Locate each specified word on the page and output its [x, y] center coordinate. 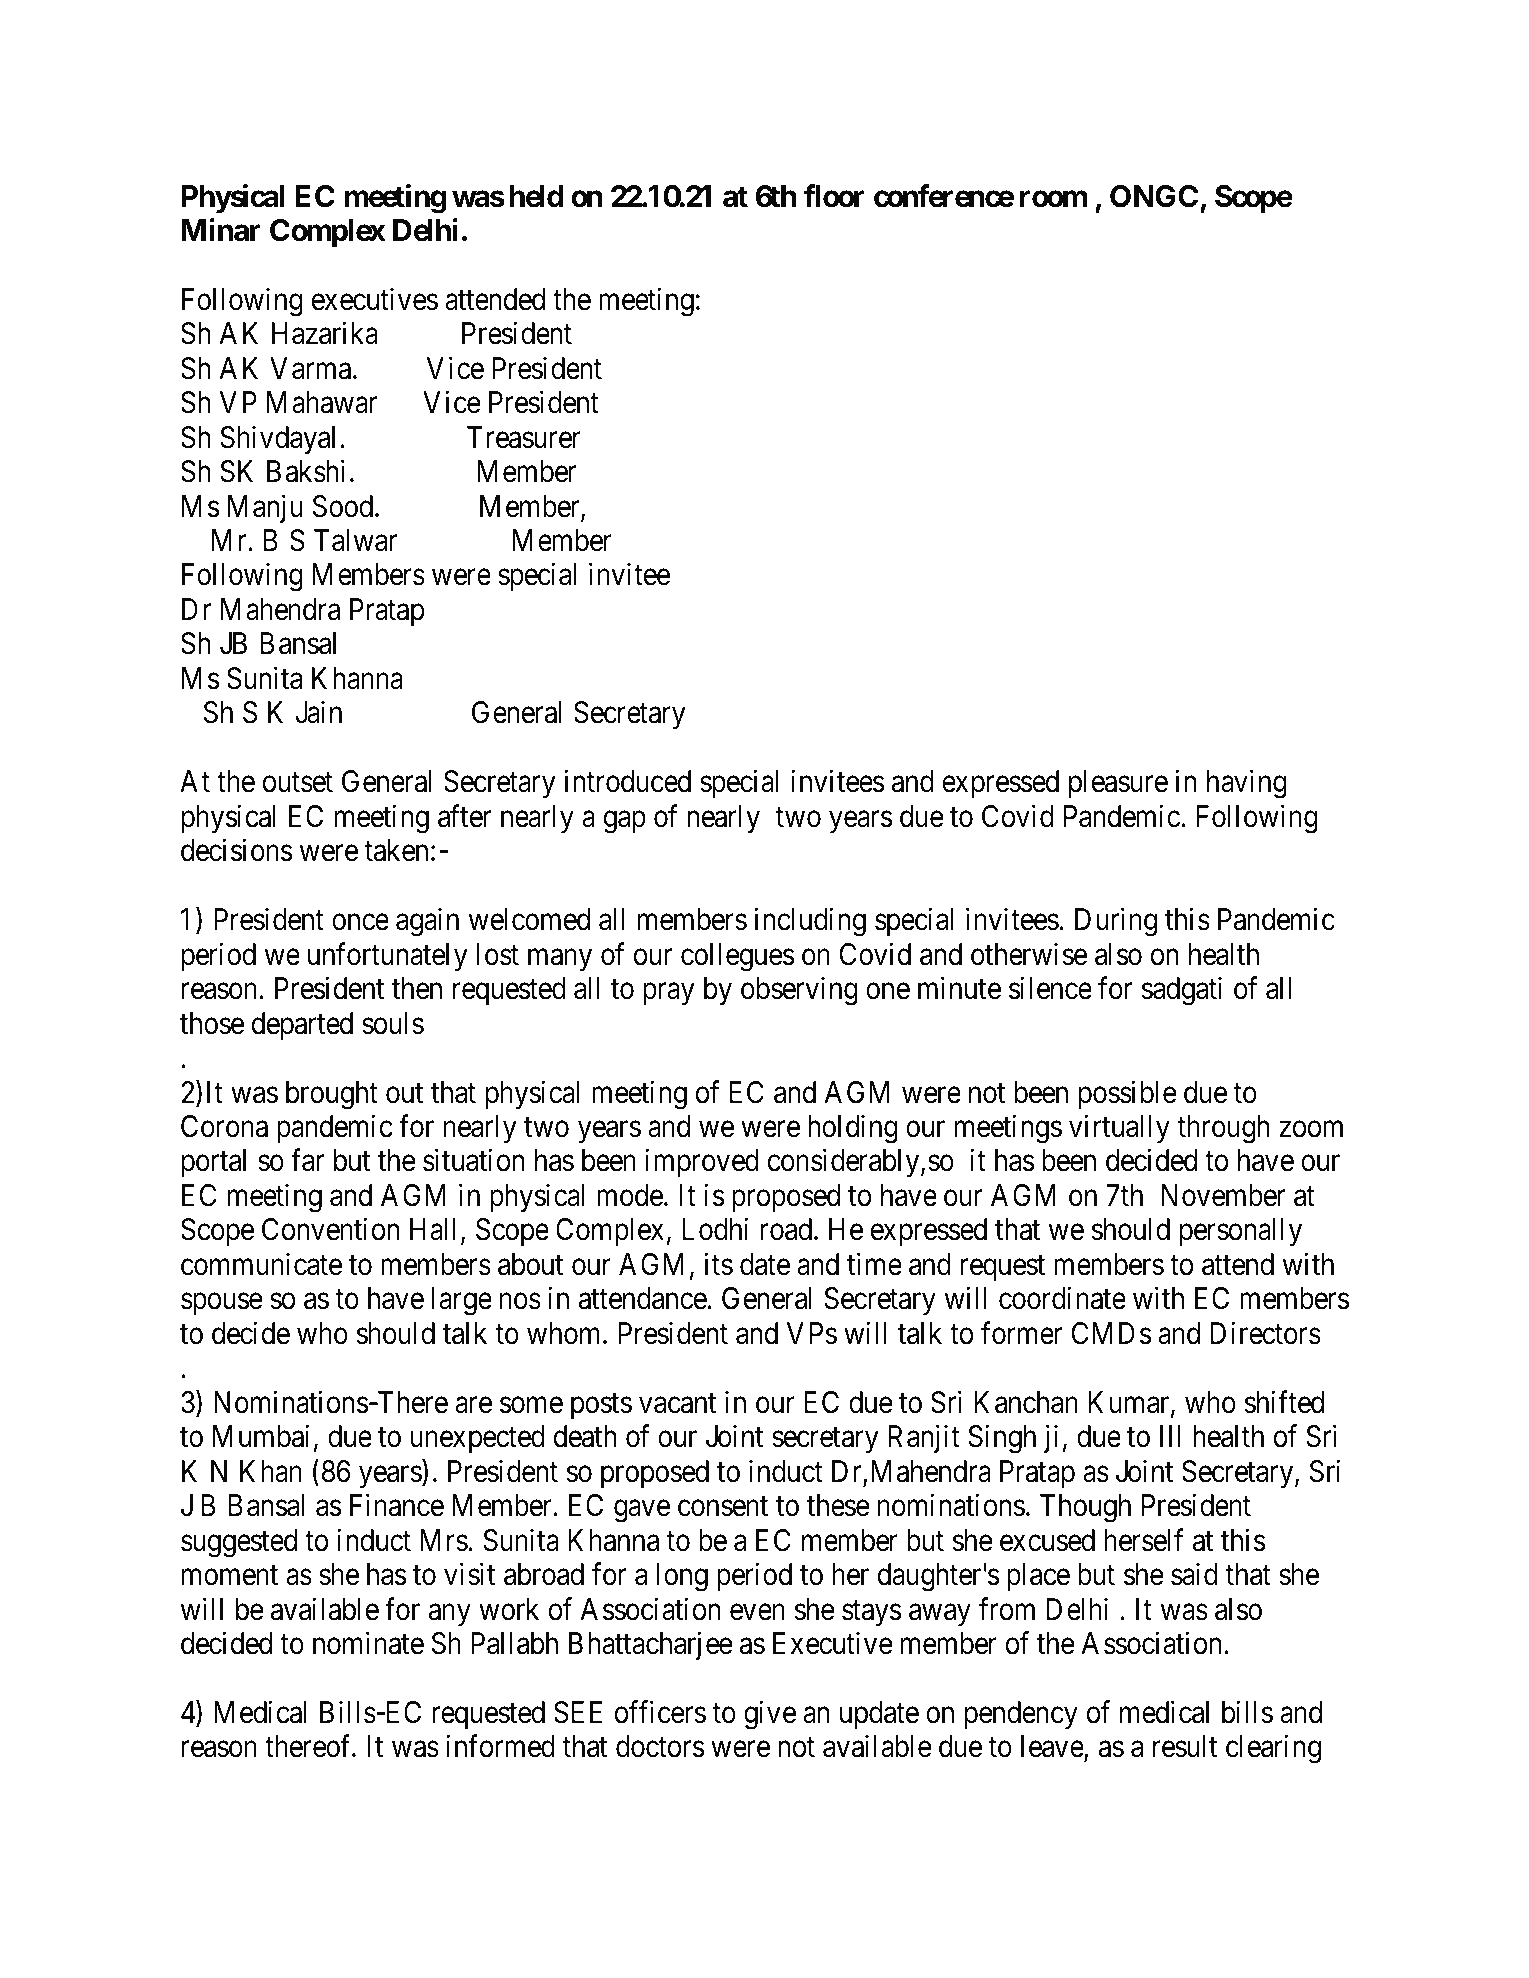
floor [834, 196]
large [462, 1301]
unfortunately [388, 957]
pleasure [1118, 784]
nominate [368, 1643]
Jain [318, 712]
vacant [677, 1403]
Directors [1265, 1333]
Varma [312, 368]
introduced [628, 781]
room [1053, 199]
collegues [737, 957]
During [1116, 922]
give [770, 1715]
